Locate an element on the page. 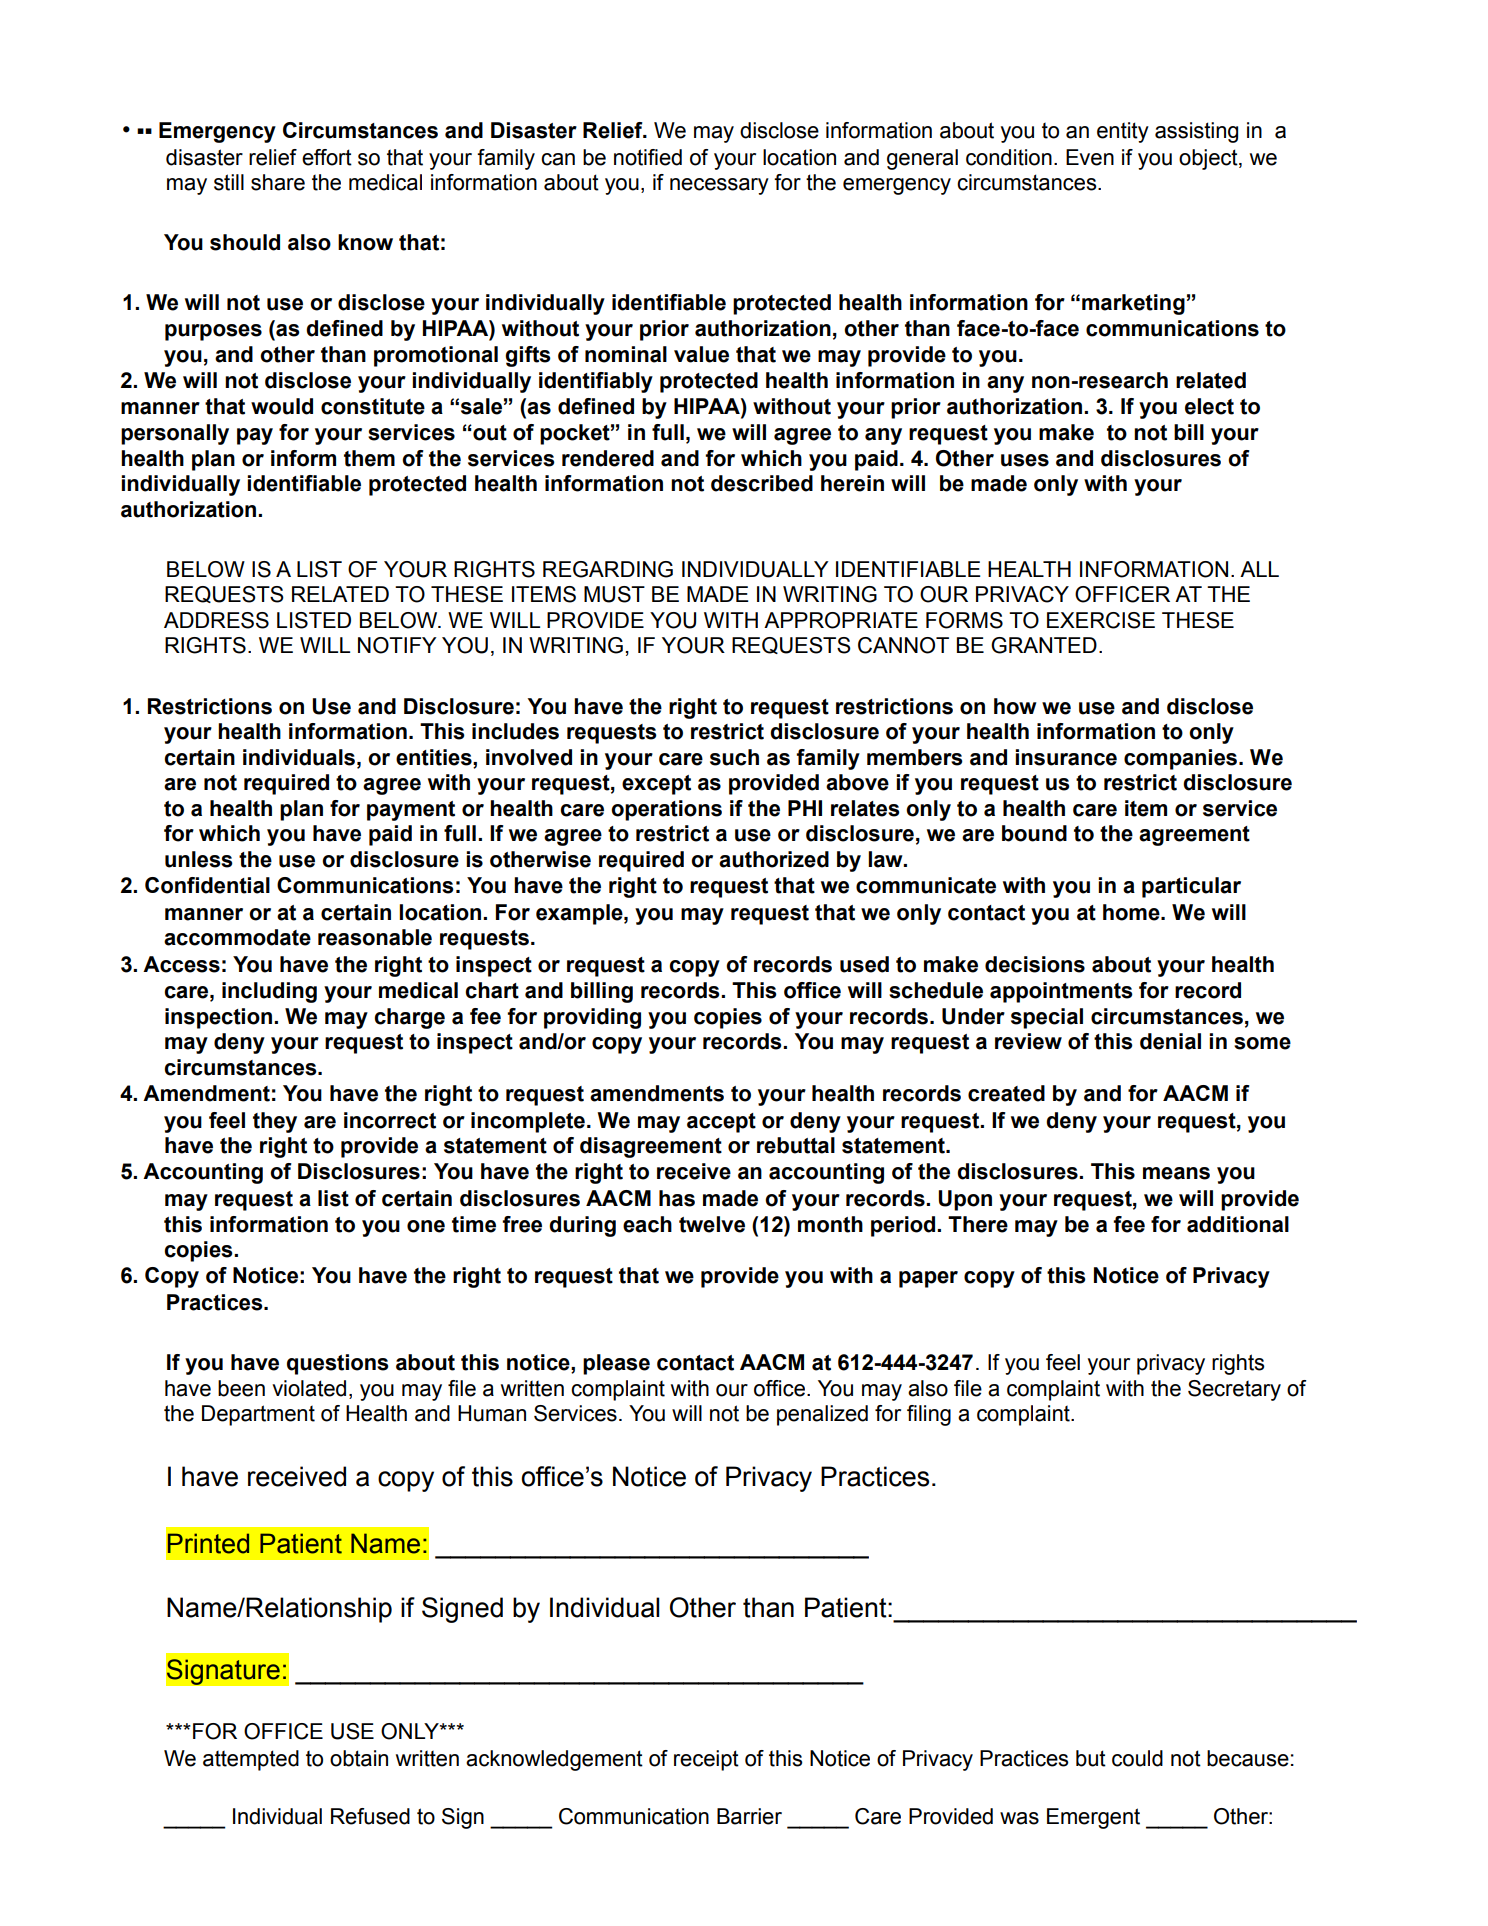 This document has width=1488, height=1926. necessary is located at coordinates (719, 186).
